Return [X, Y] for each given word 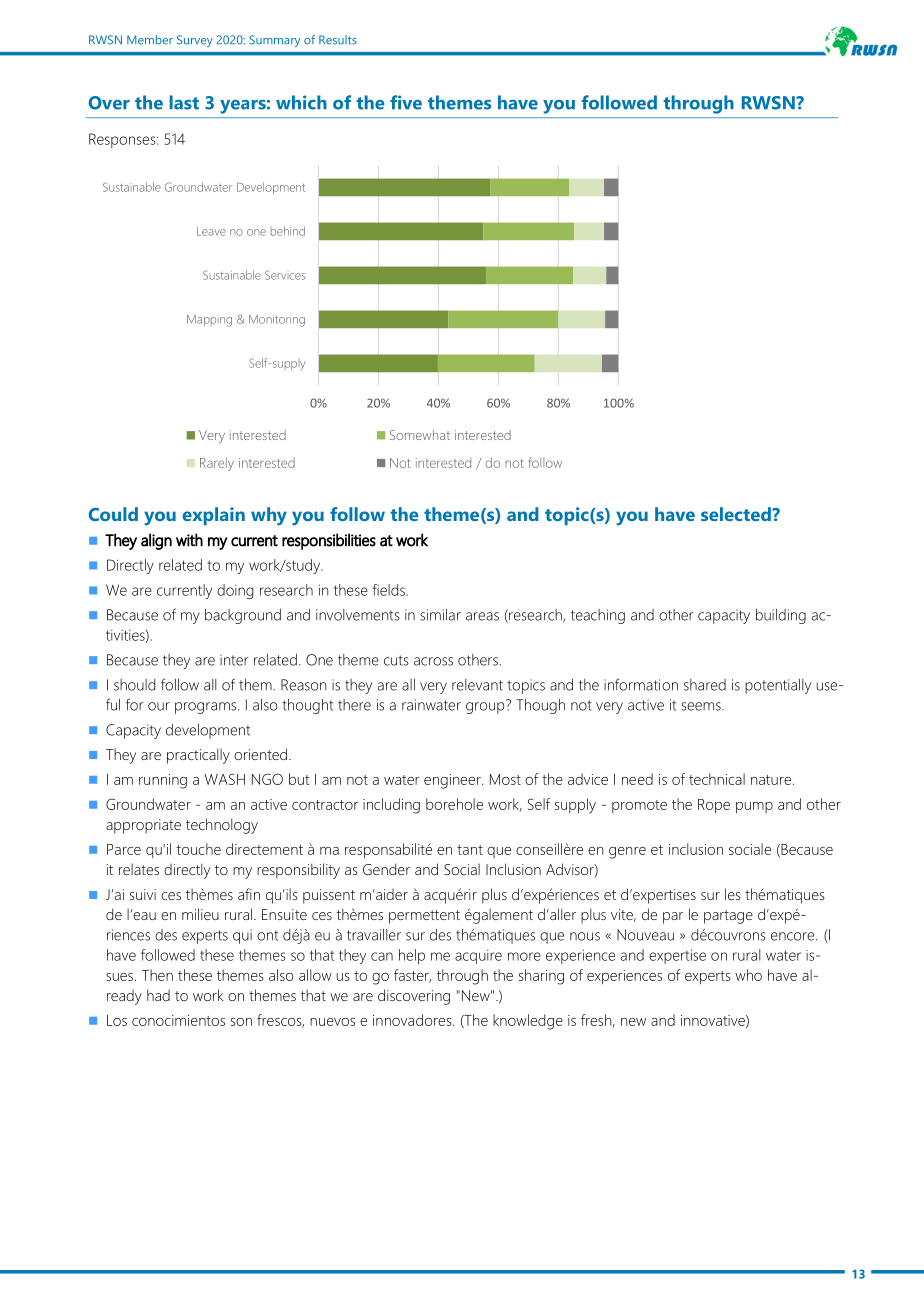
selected [737, 514]
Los [117, 1020]
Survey [195, 41]
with [189, 540]
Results [338, 40]
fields [388, 590]
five [406, 102]
